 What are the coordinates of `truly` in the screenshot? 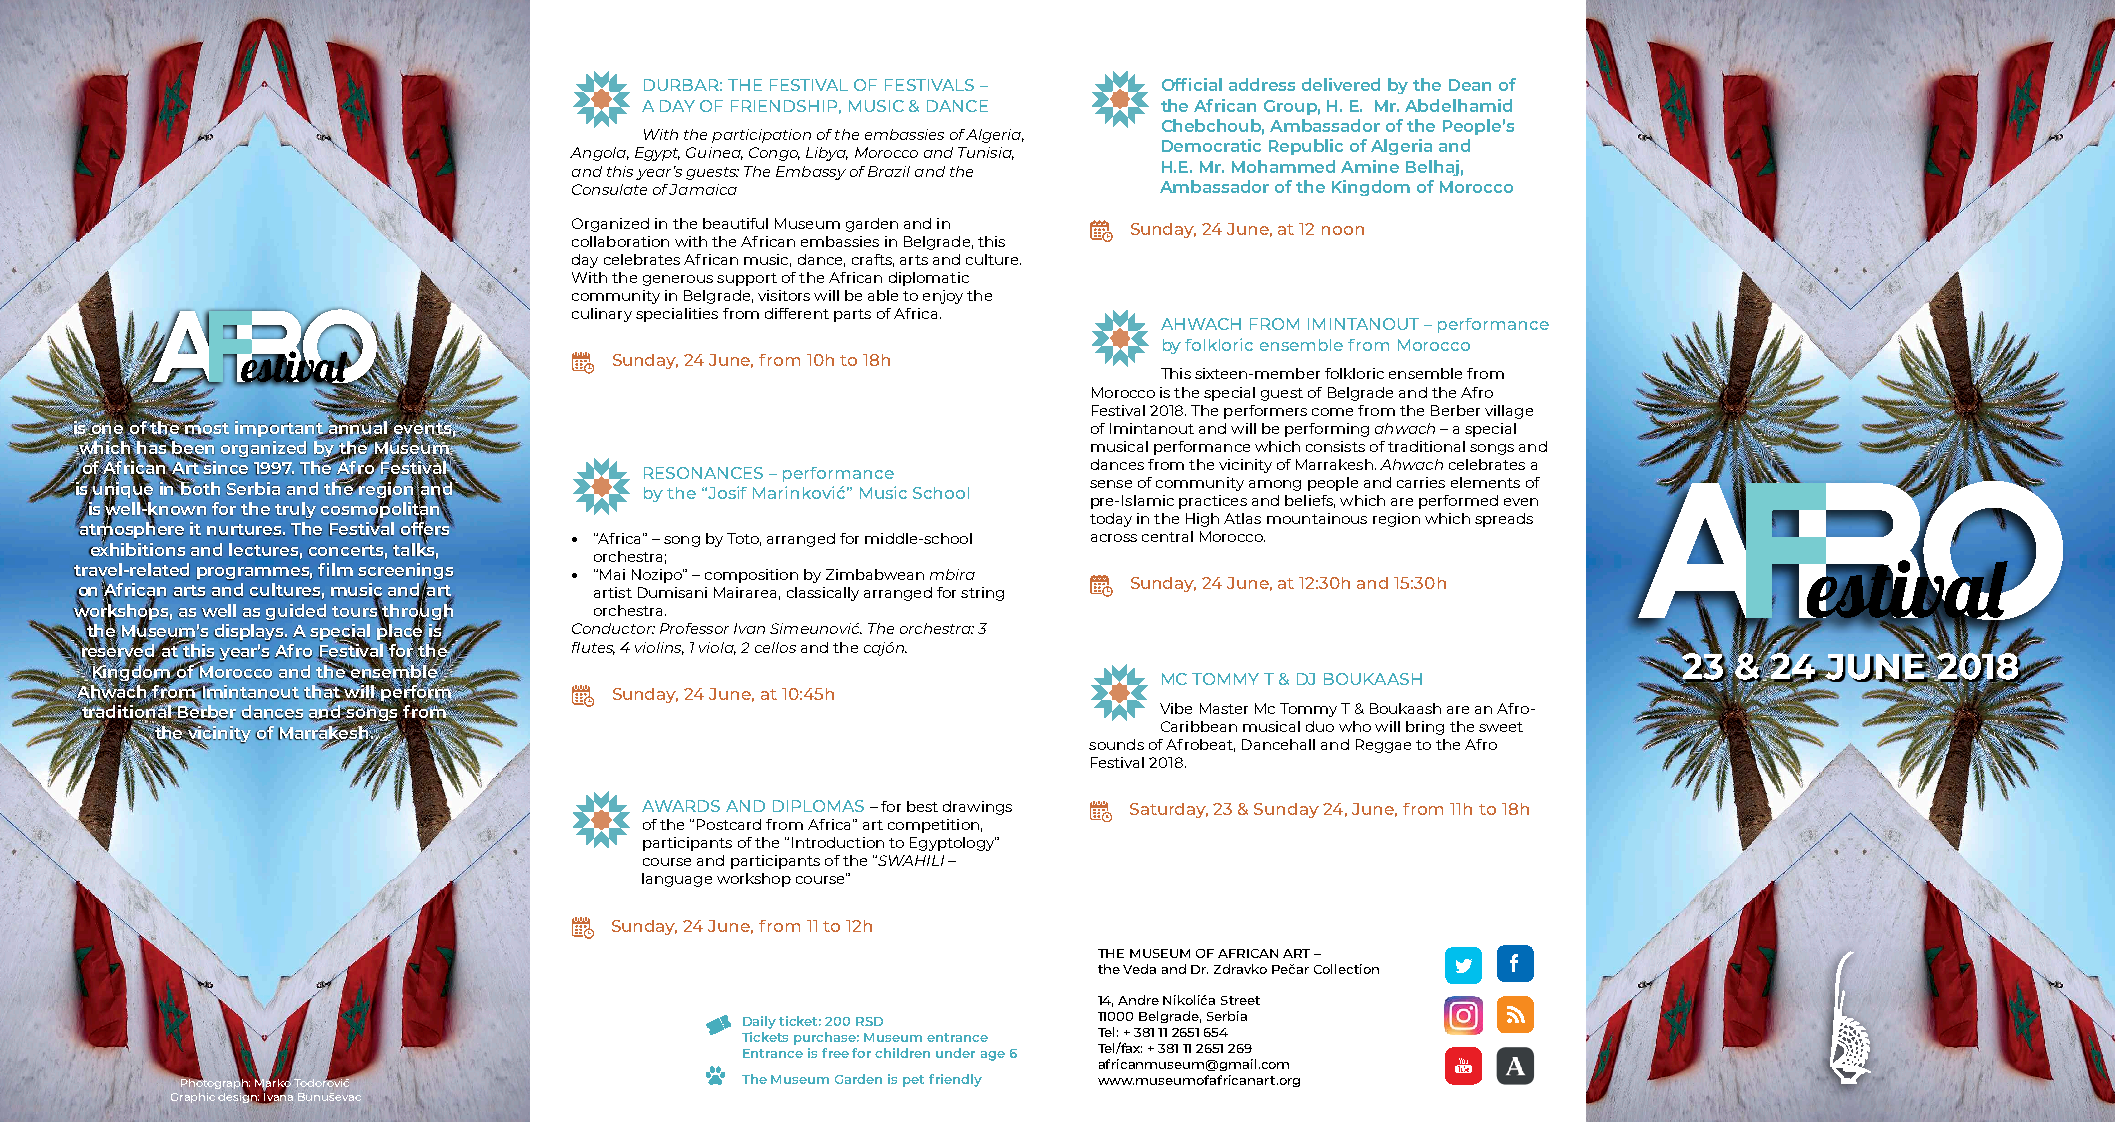 It's located at (295, 510).
